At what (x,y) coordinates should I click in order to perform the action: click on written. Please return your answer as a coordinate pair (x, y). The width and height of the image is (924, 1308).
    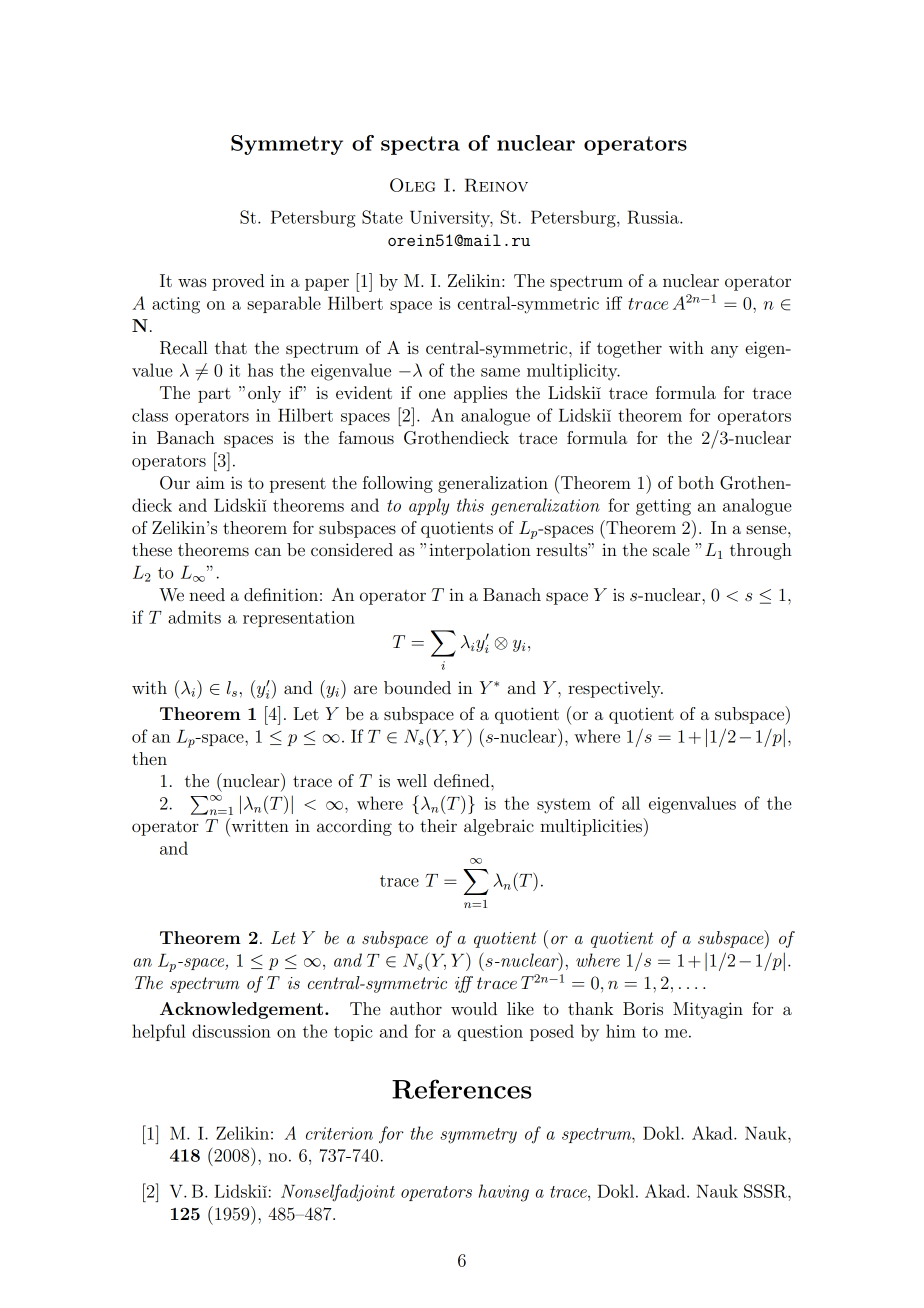
    Looking at the image, I should click on (259, 825).
